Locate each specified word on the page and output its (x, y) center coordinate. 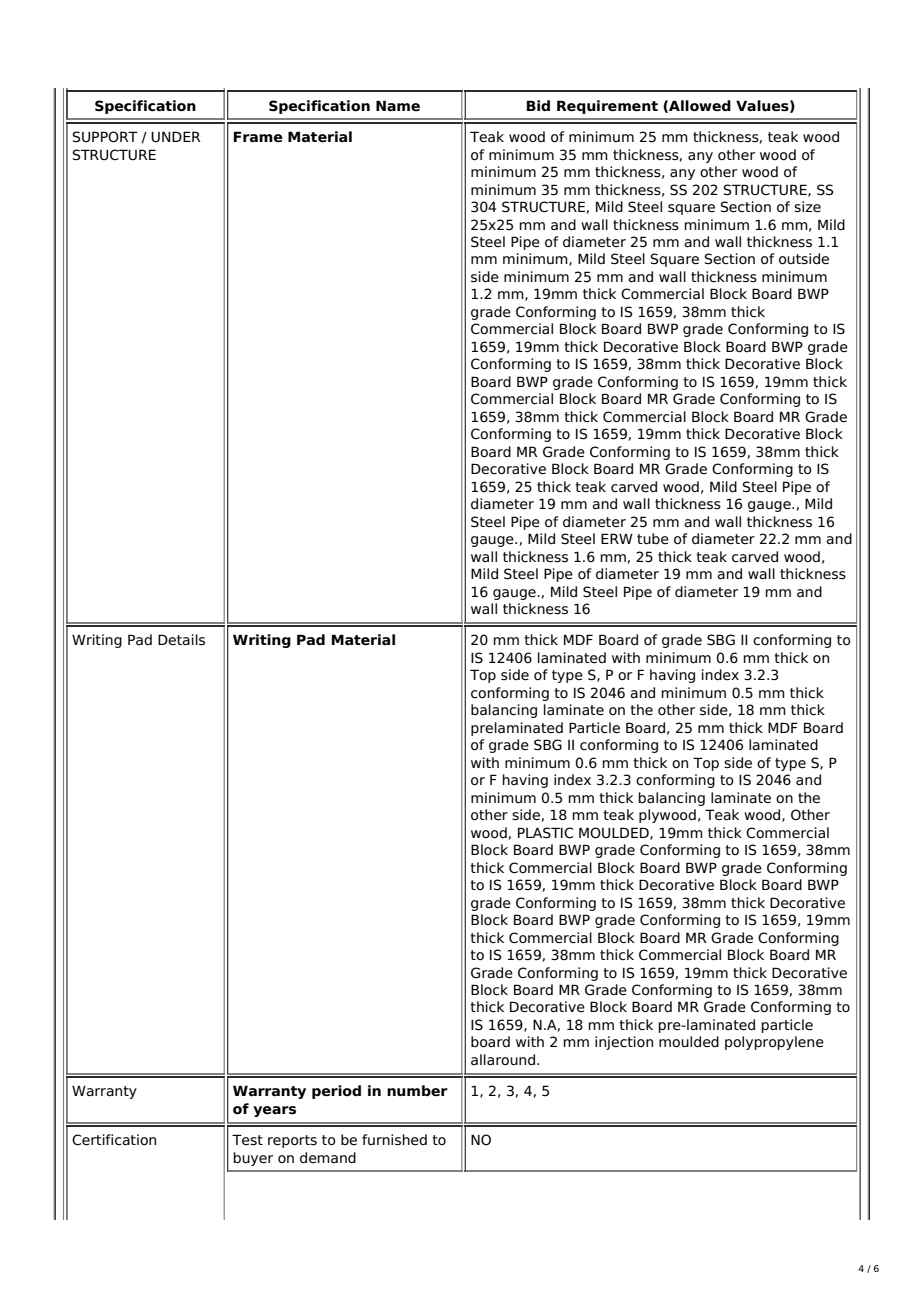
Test (247, 1140)
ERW (617, 538)
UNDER (176, 137)
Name (398, 105)
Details (181, 640)
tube (653, 539)
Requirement (607, 107)
